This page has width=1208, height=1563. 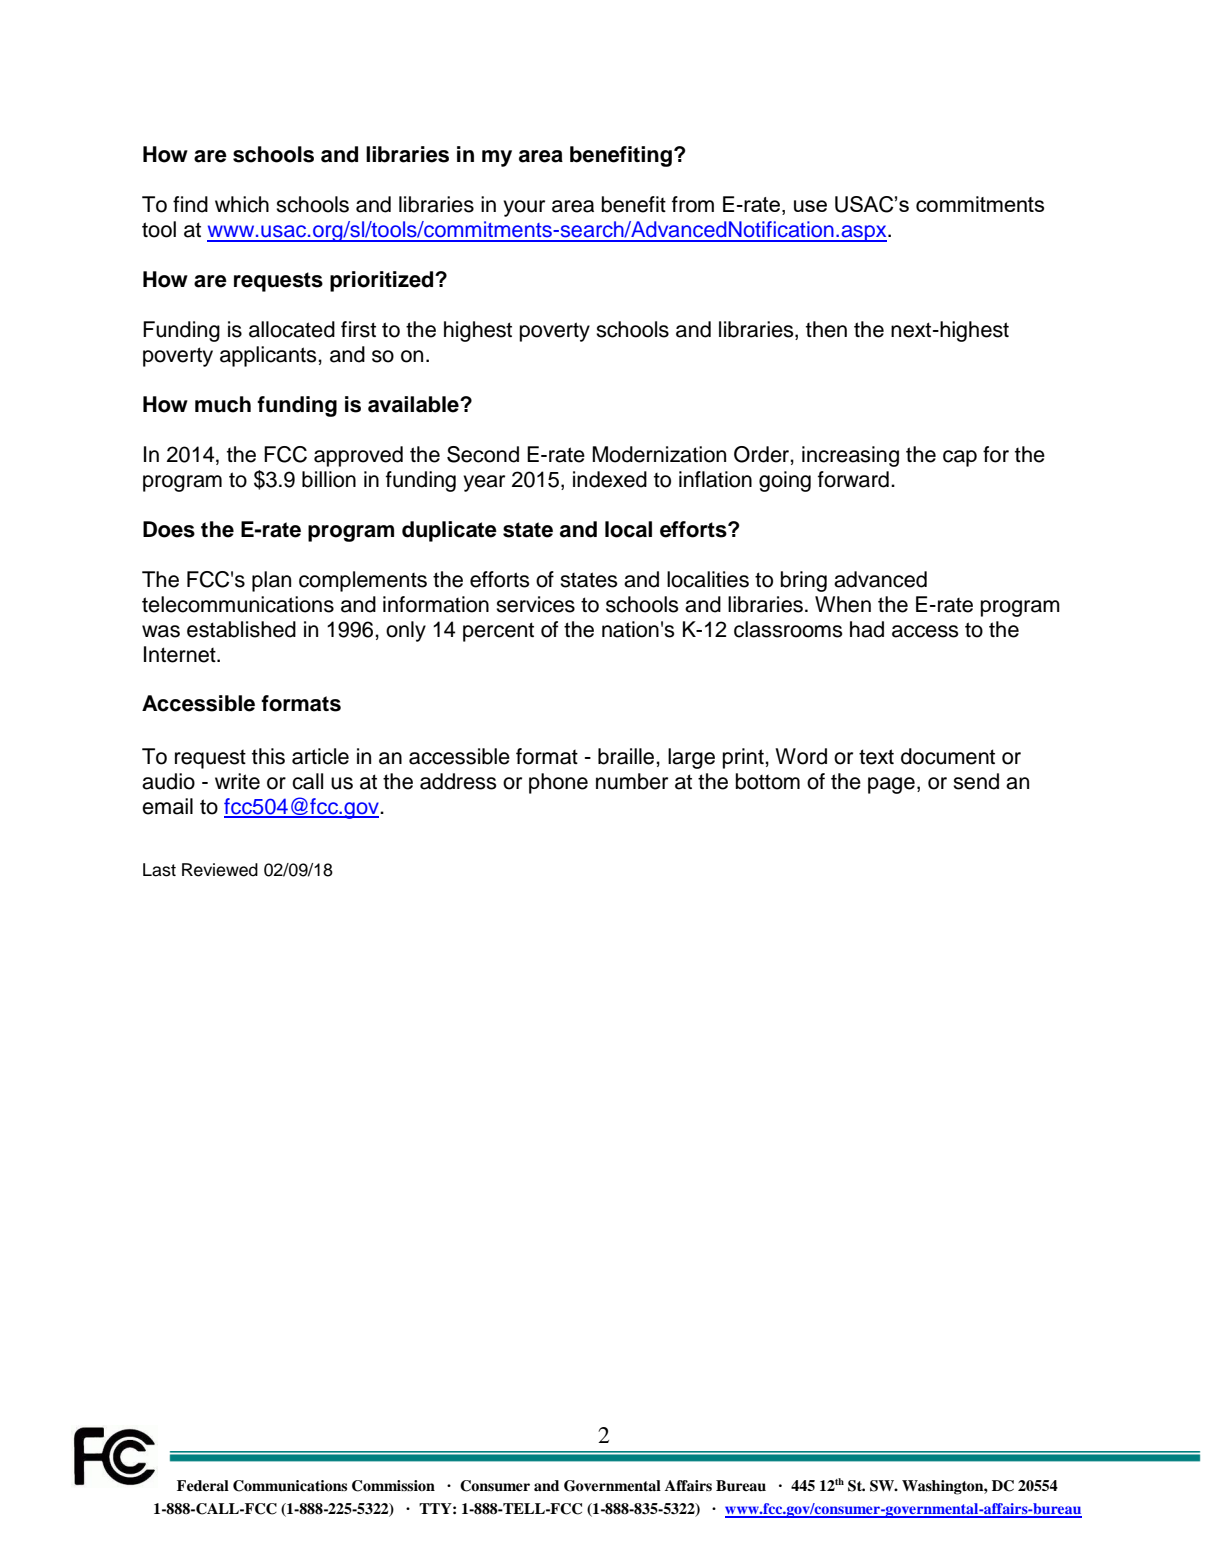 I want to click on Reviewed, so click(x=220, y=870).
